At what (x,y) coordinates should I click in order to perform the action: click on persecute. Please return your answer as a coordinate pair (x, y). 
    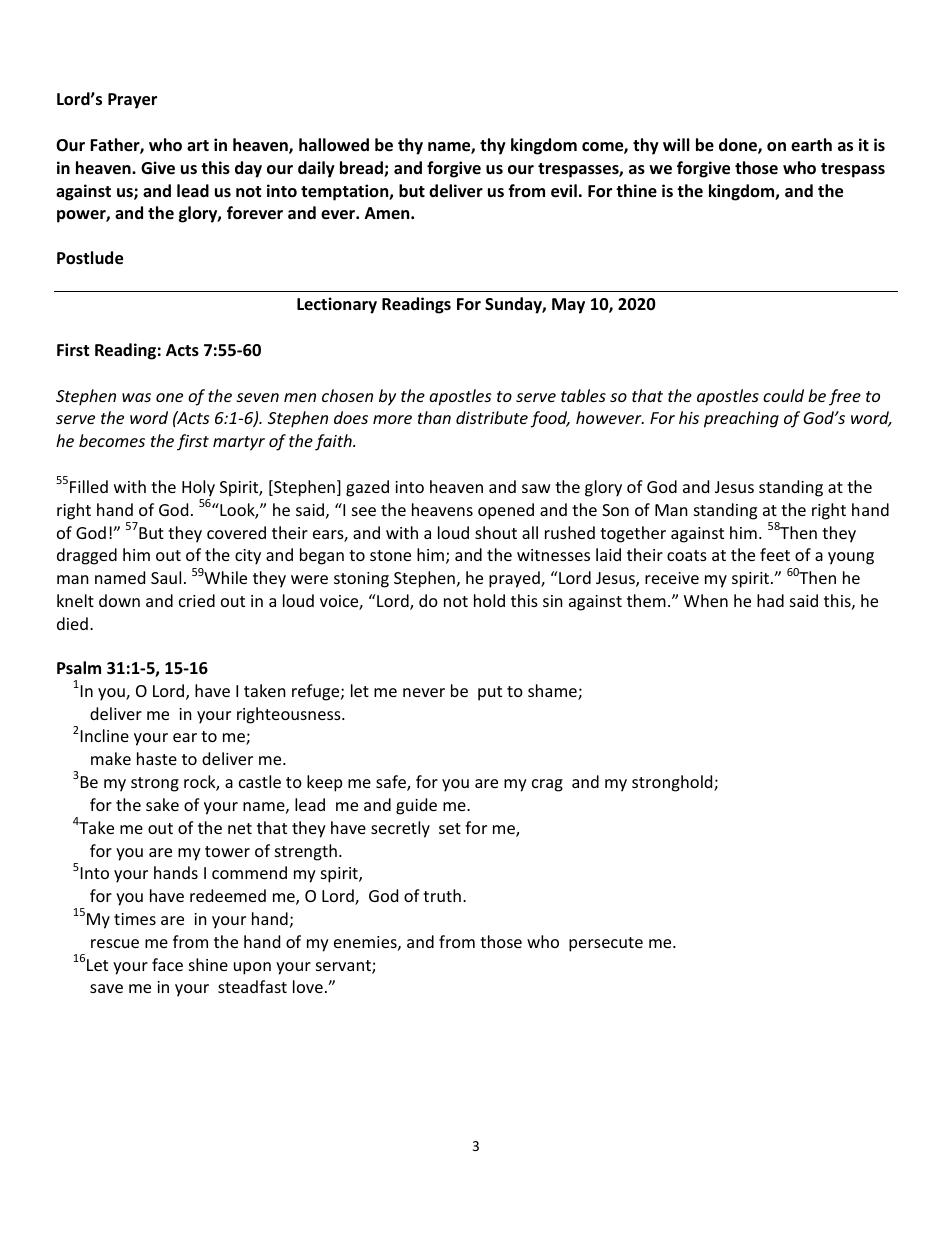
    Looking at the image, I should click on (606, 944).
